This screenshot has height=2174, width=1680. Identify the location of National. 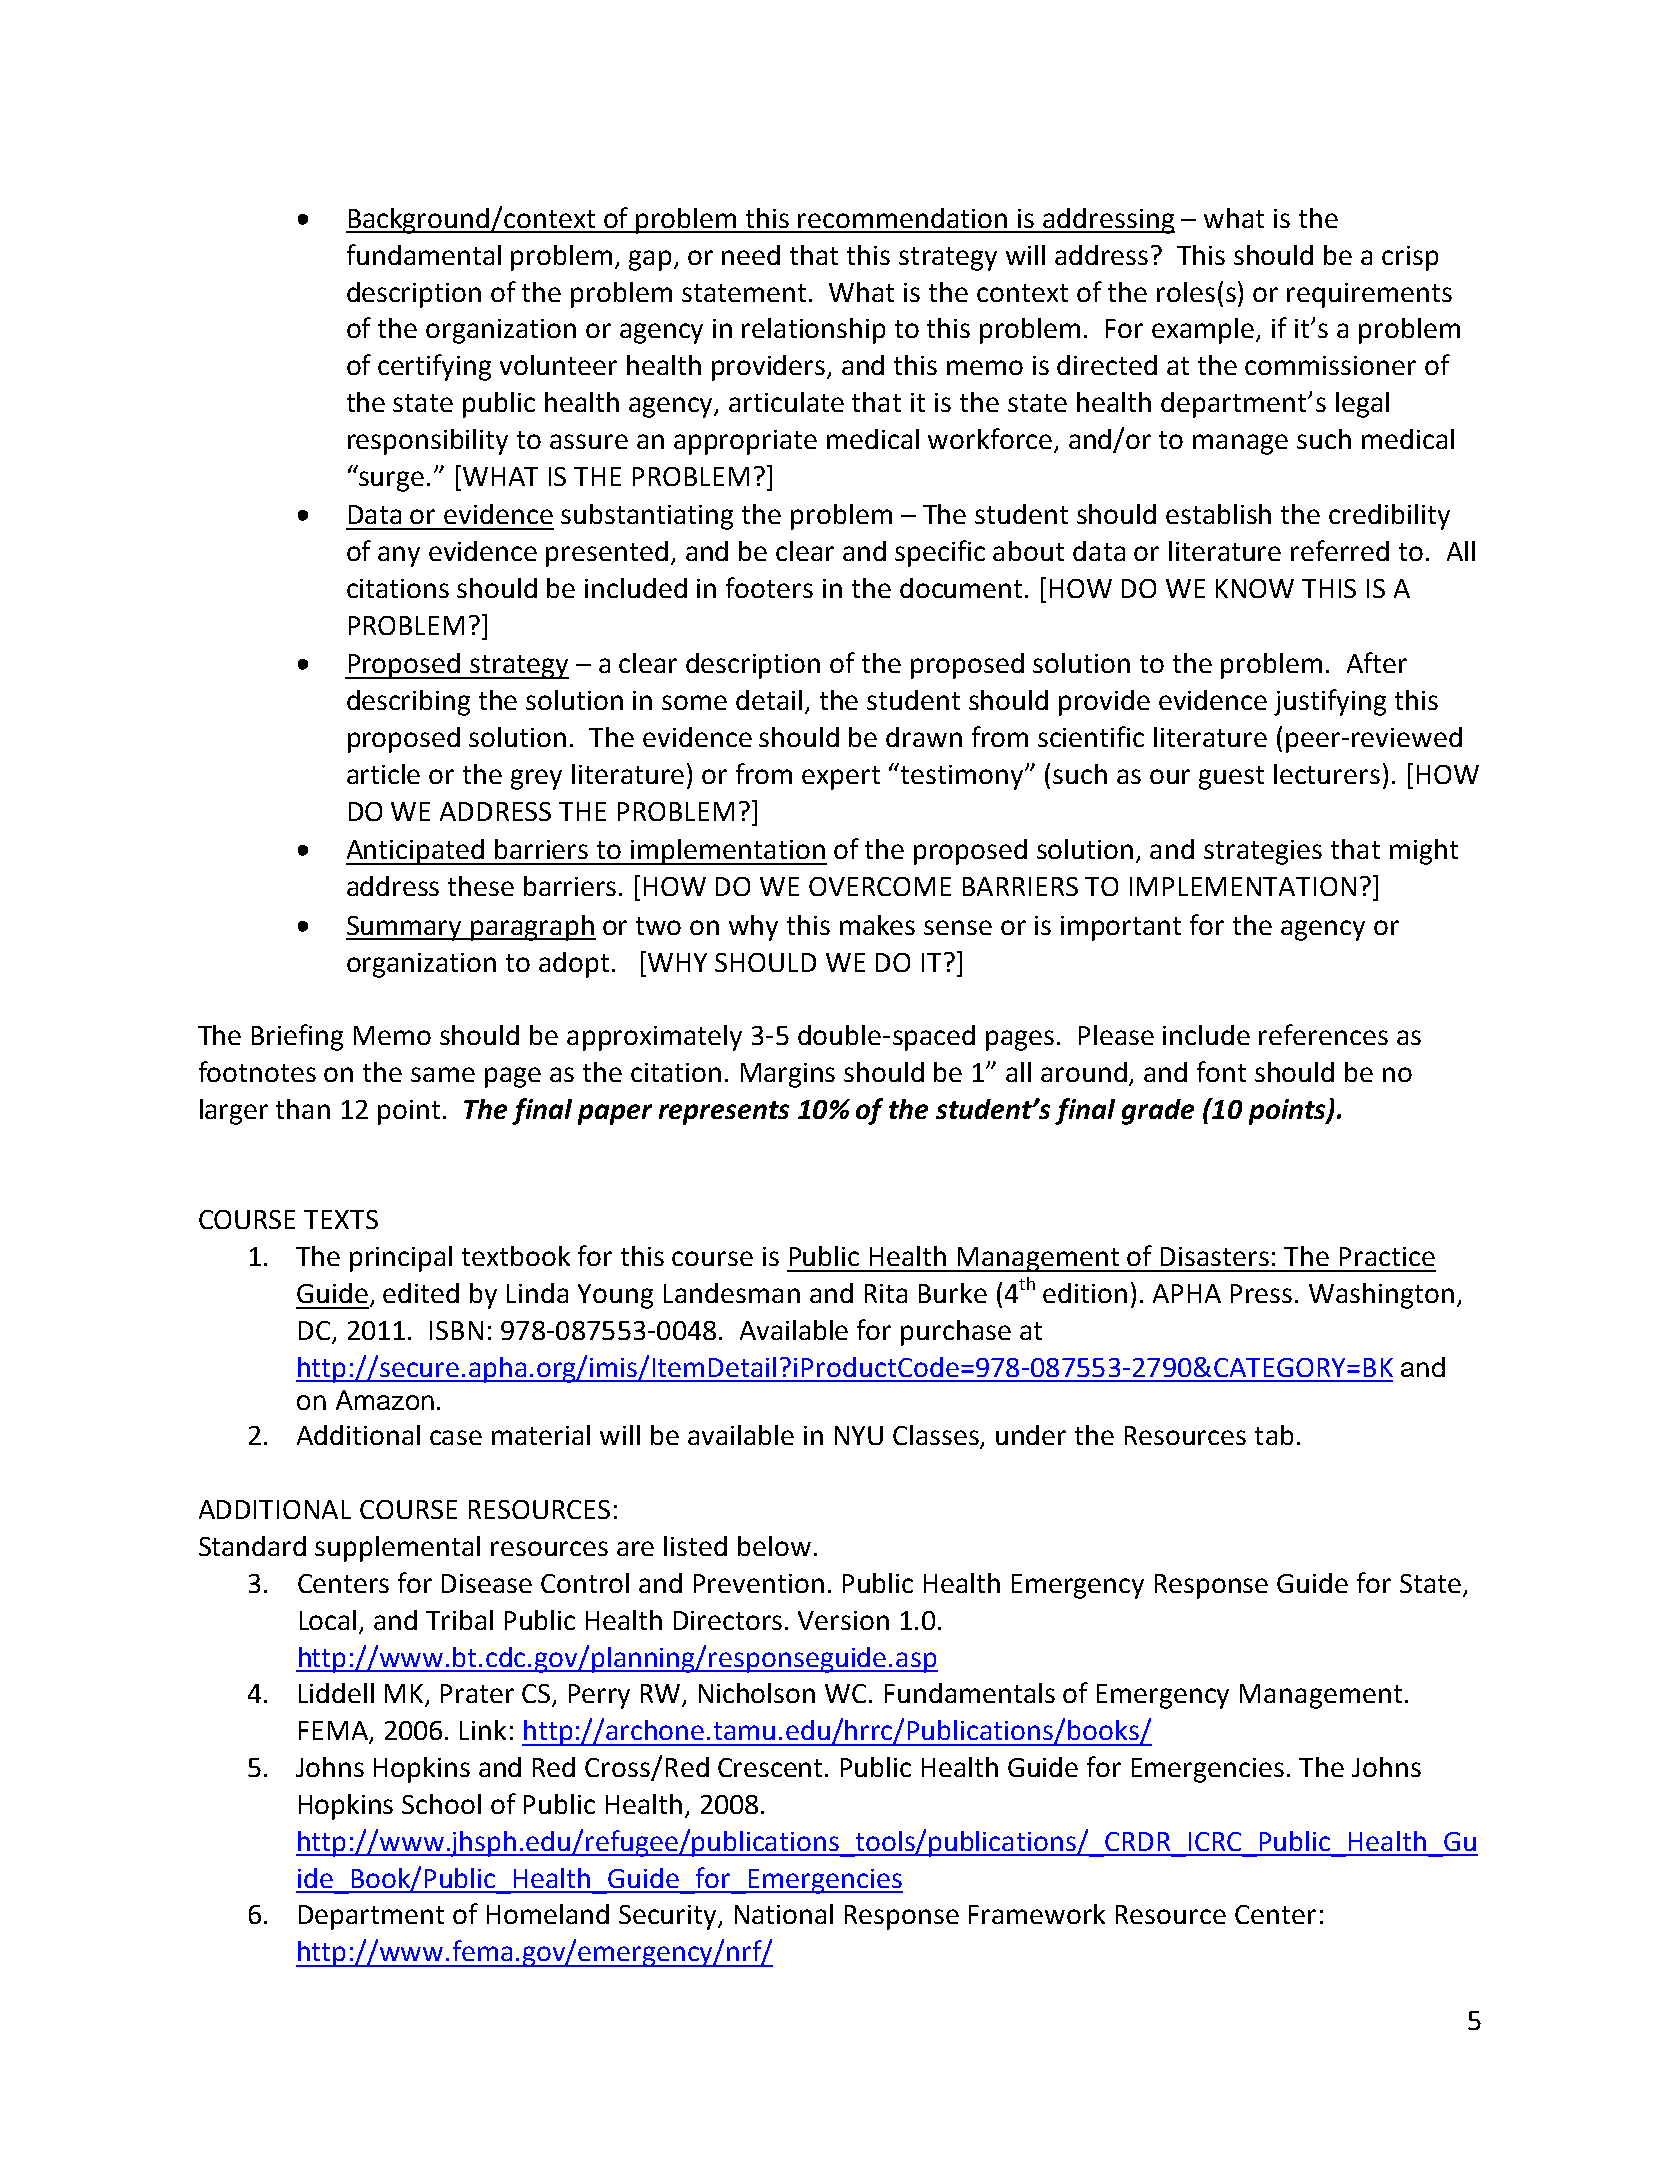
(784, 1914).
